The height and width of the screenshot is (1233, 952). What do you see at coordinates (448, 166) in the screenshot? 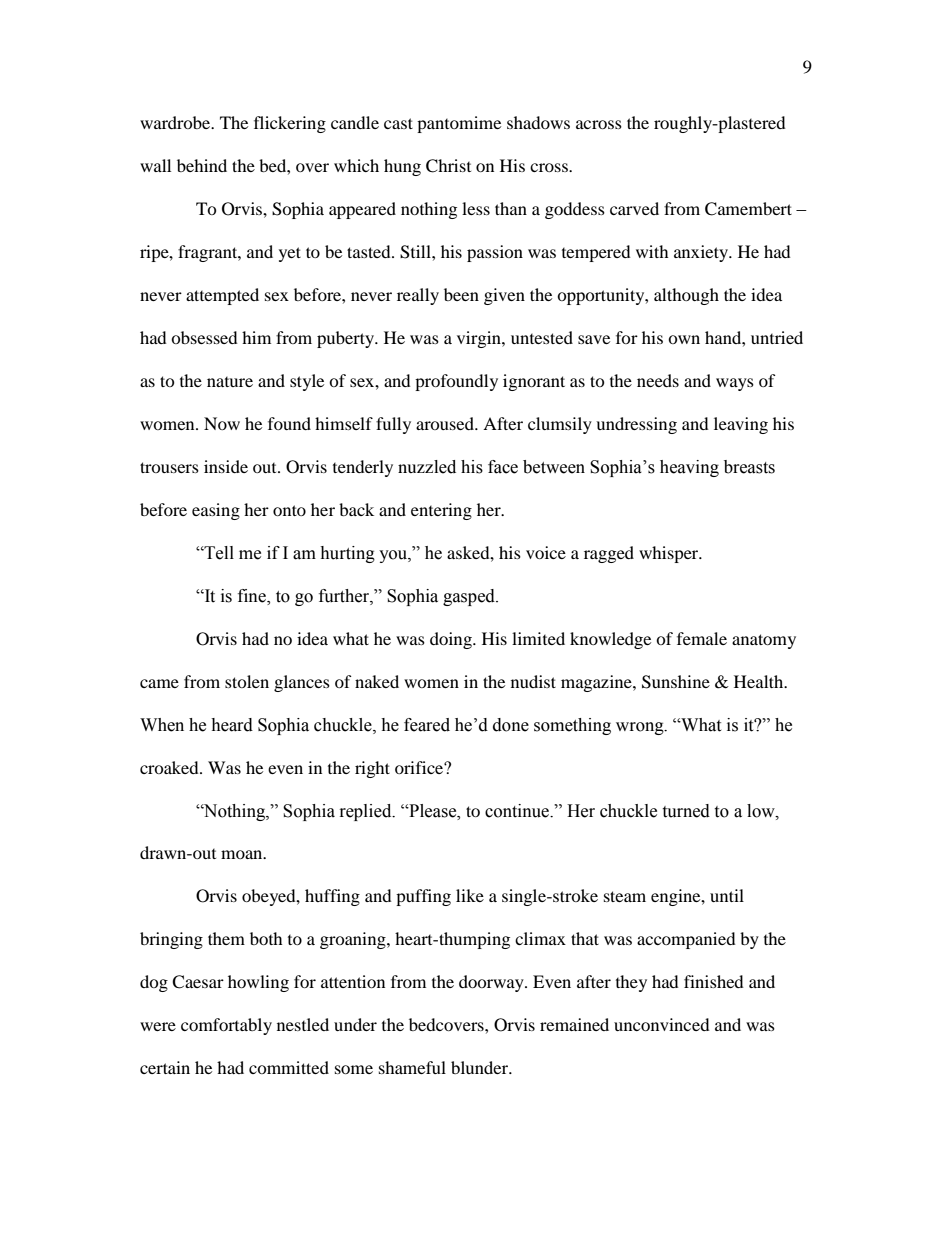
I see `Christ` at bounding box center [448, 166].
